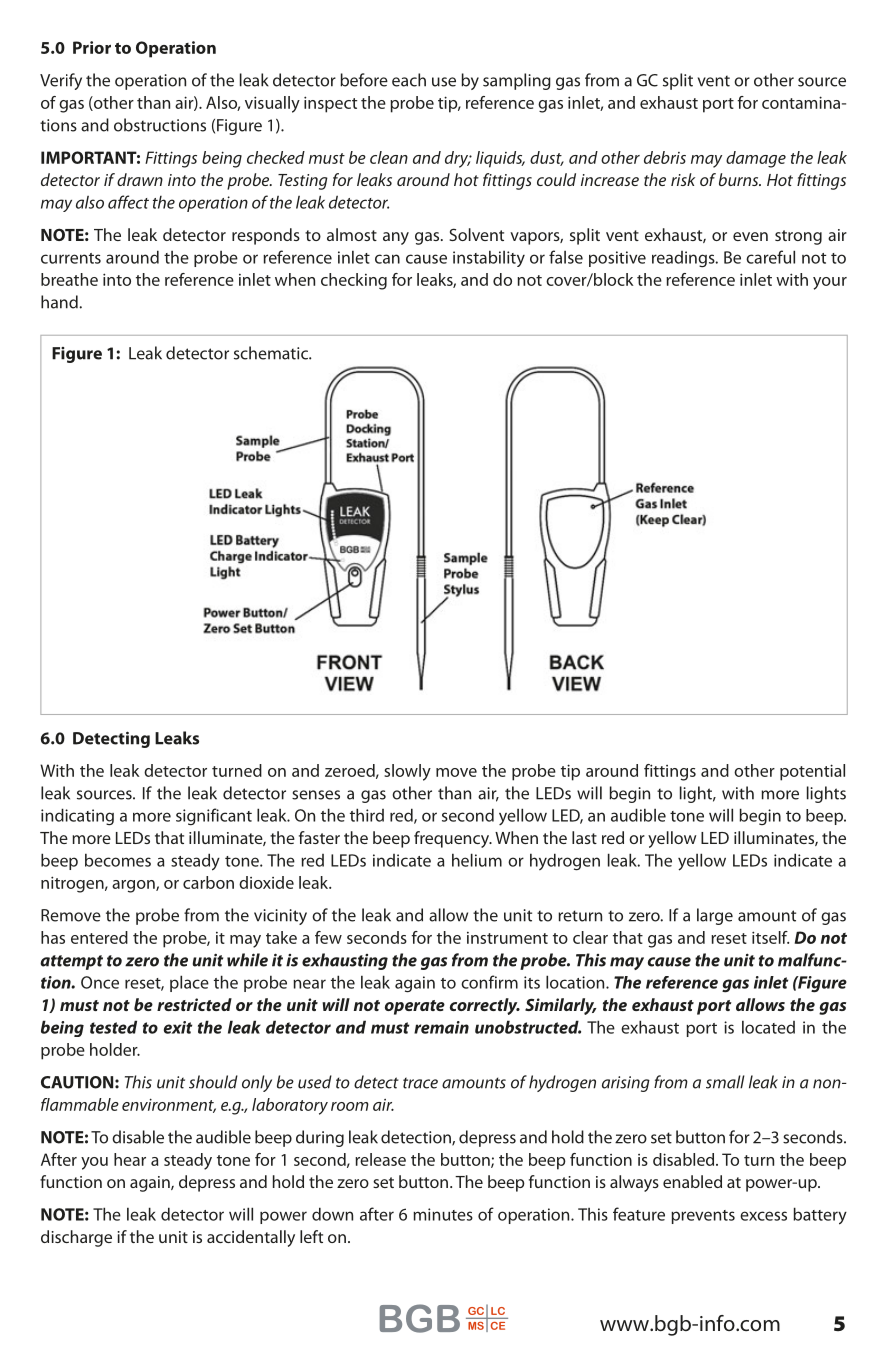 The width and height of the screenshot is (887, 1372). Describe the element at coordinates (92, 47) in the screenshot. I see `Prior` at that location.
